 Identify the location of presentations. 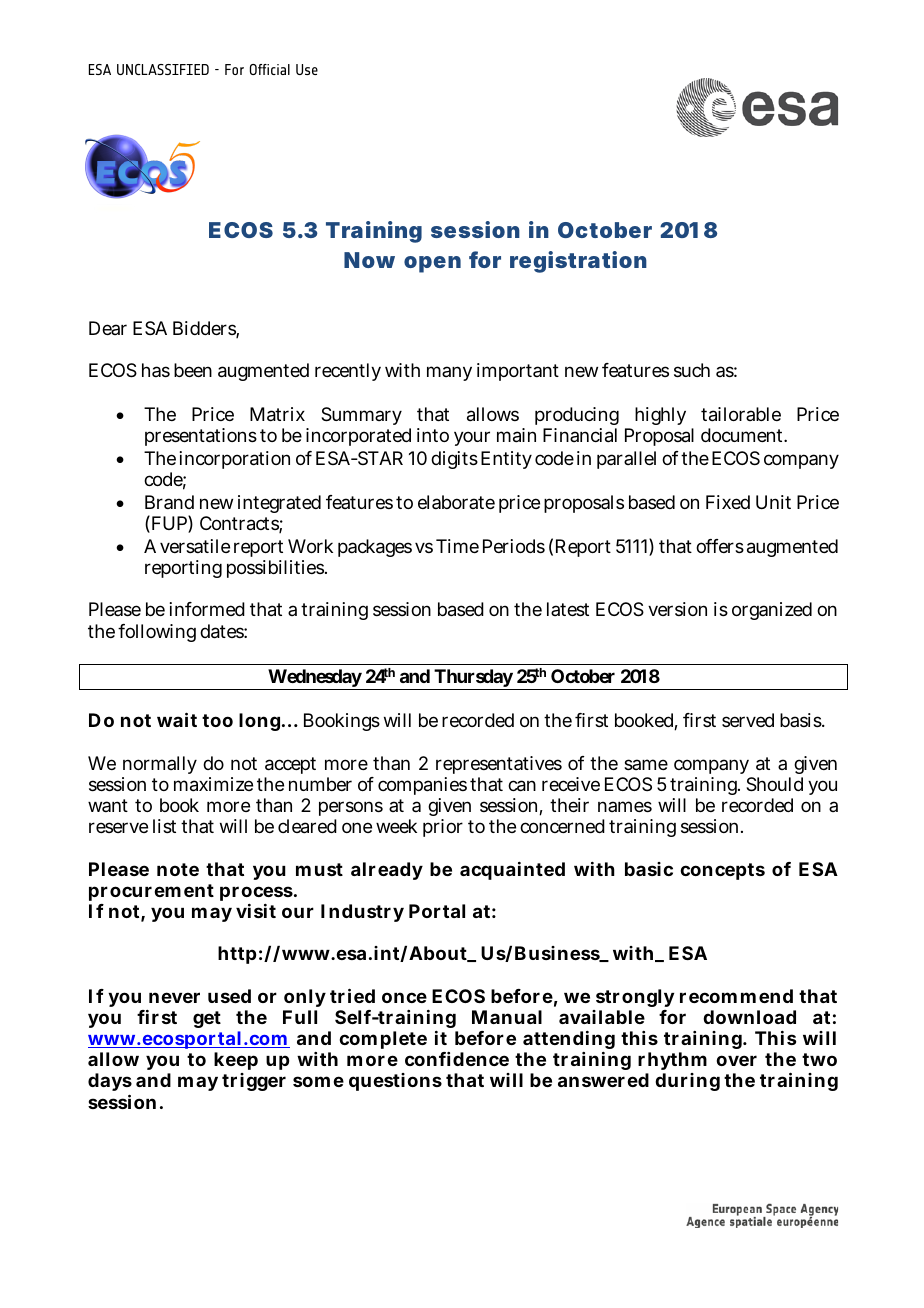
(201, 437).
